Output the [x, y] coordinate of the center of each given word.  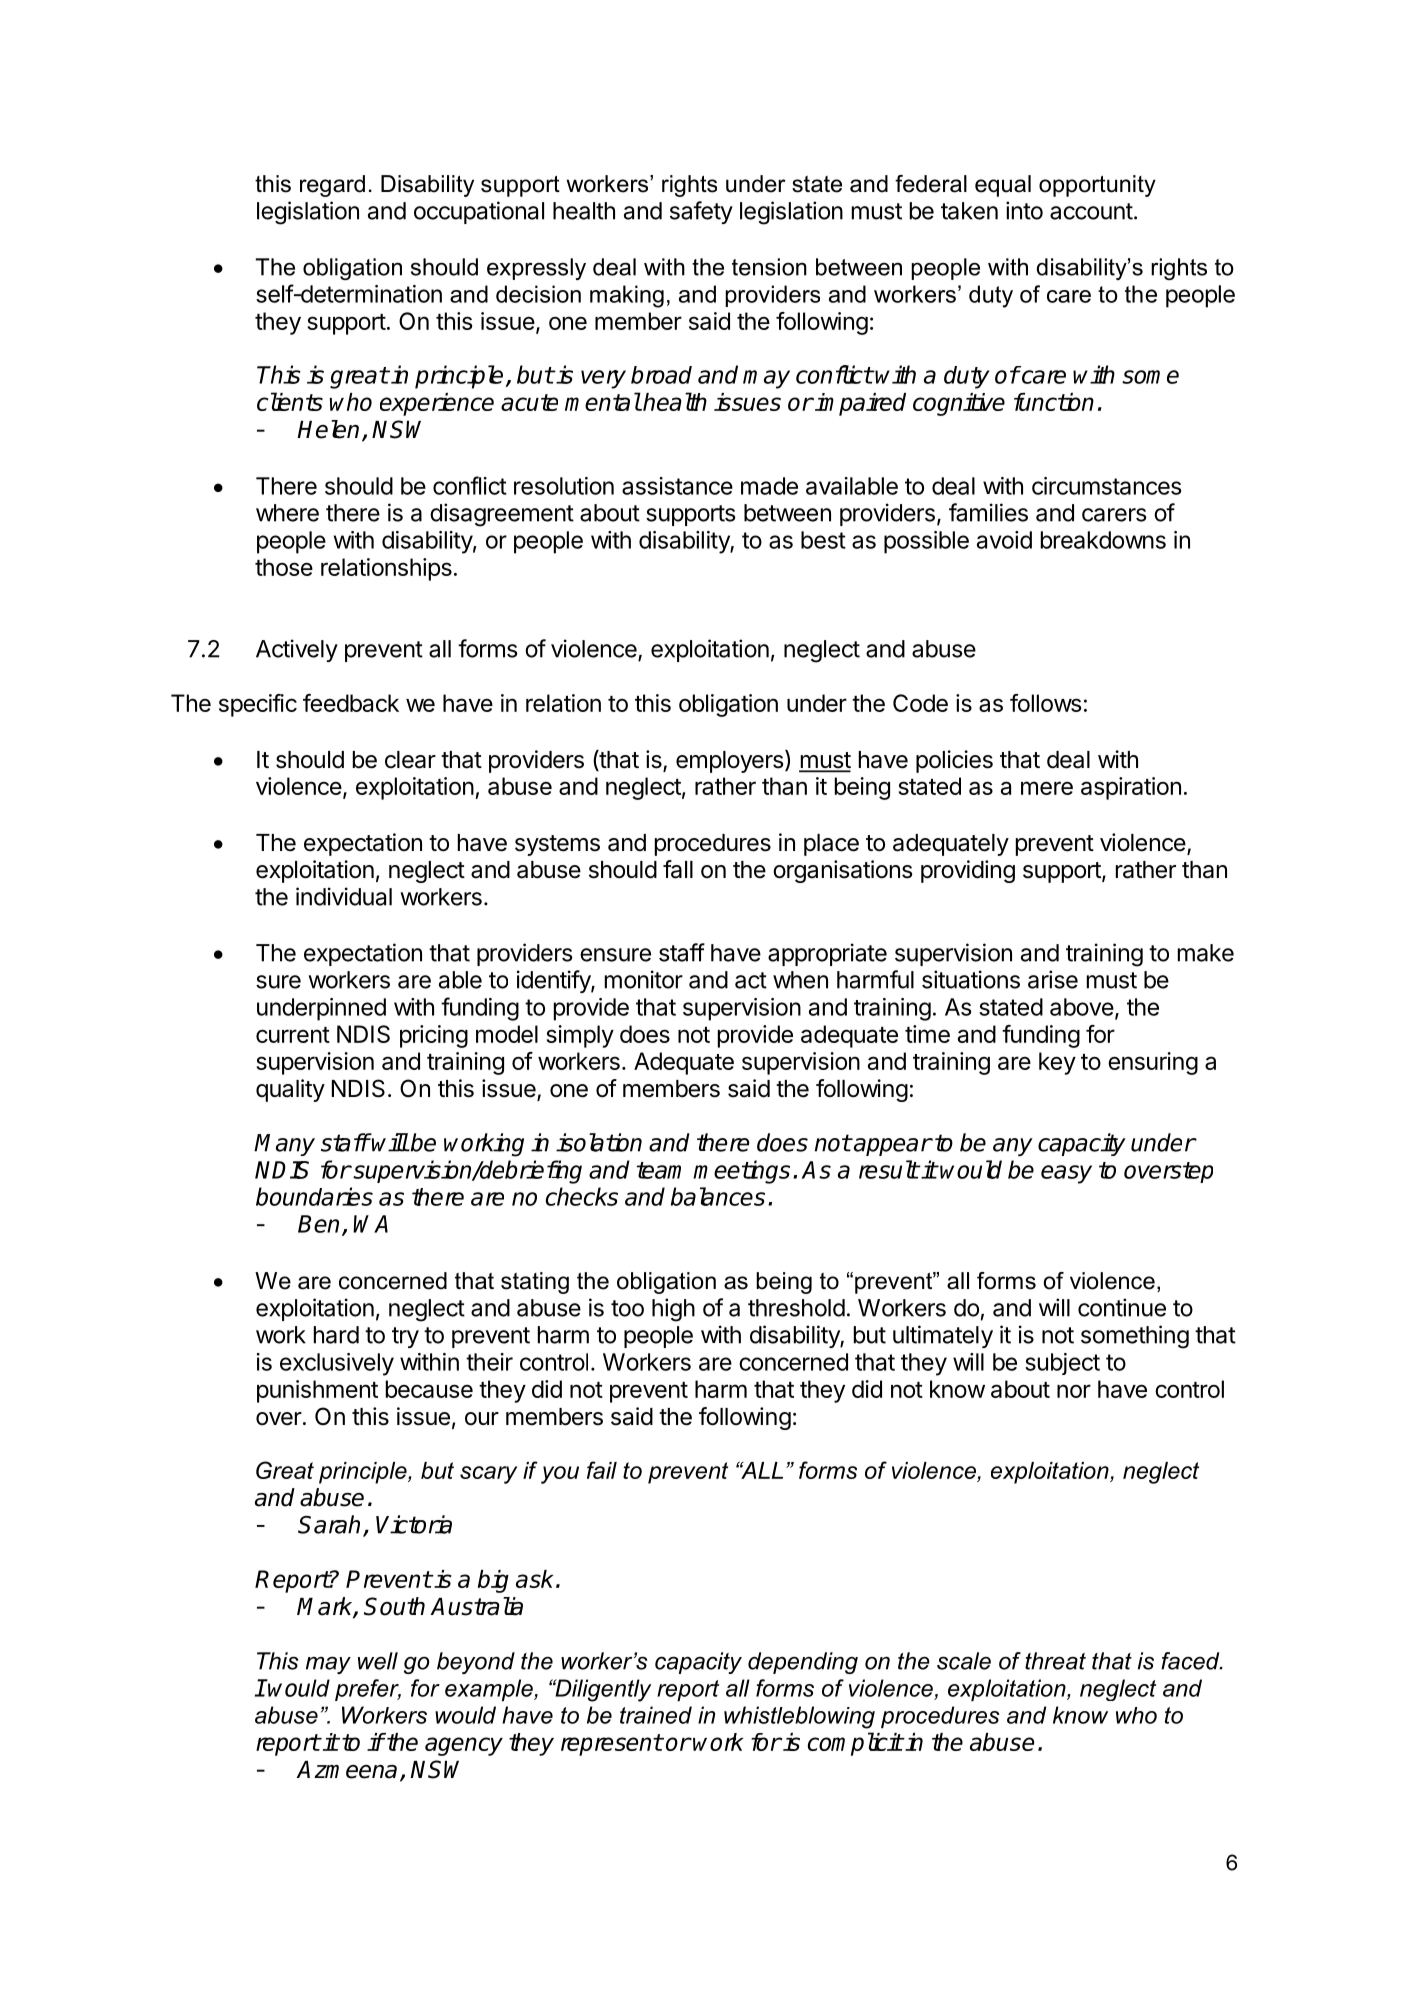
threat [1055, 1661]
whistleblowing [799, 1717]
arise [1053, 979]
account [1091, 211]
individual [344, 896]
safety [701, 212]
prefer [368, 1690]
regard [332, 186]
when [800, 980]
